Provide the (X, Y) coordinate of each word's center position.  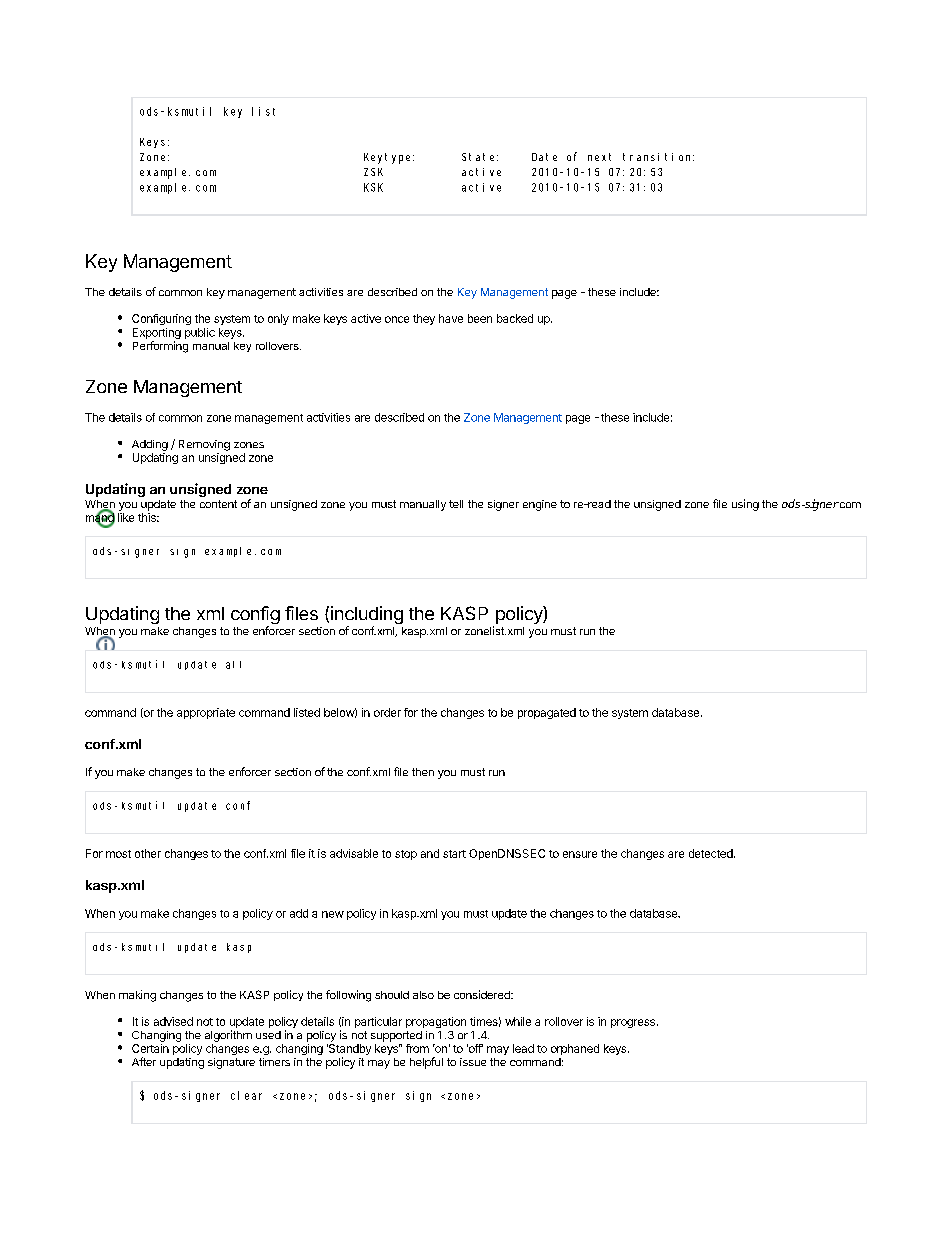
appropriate (206, 713)
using (745, 505)
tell (456, 504)
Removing (204, 445)
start (454, 854)
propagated (547, 713)
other (148, 853)
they (424, 319)
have (451, 318)
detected (711, 853)
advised (173, 1021)
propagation (436, 1022)
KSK (373, 187)
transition (658, 157)
